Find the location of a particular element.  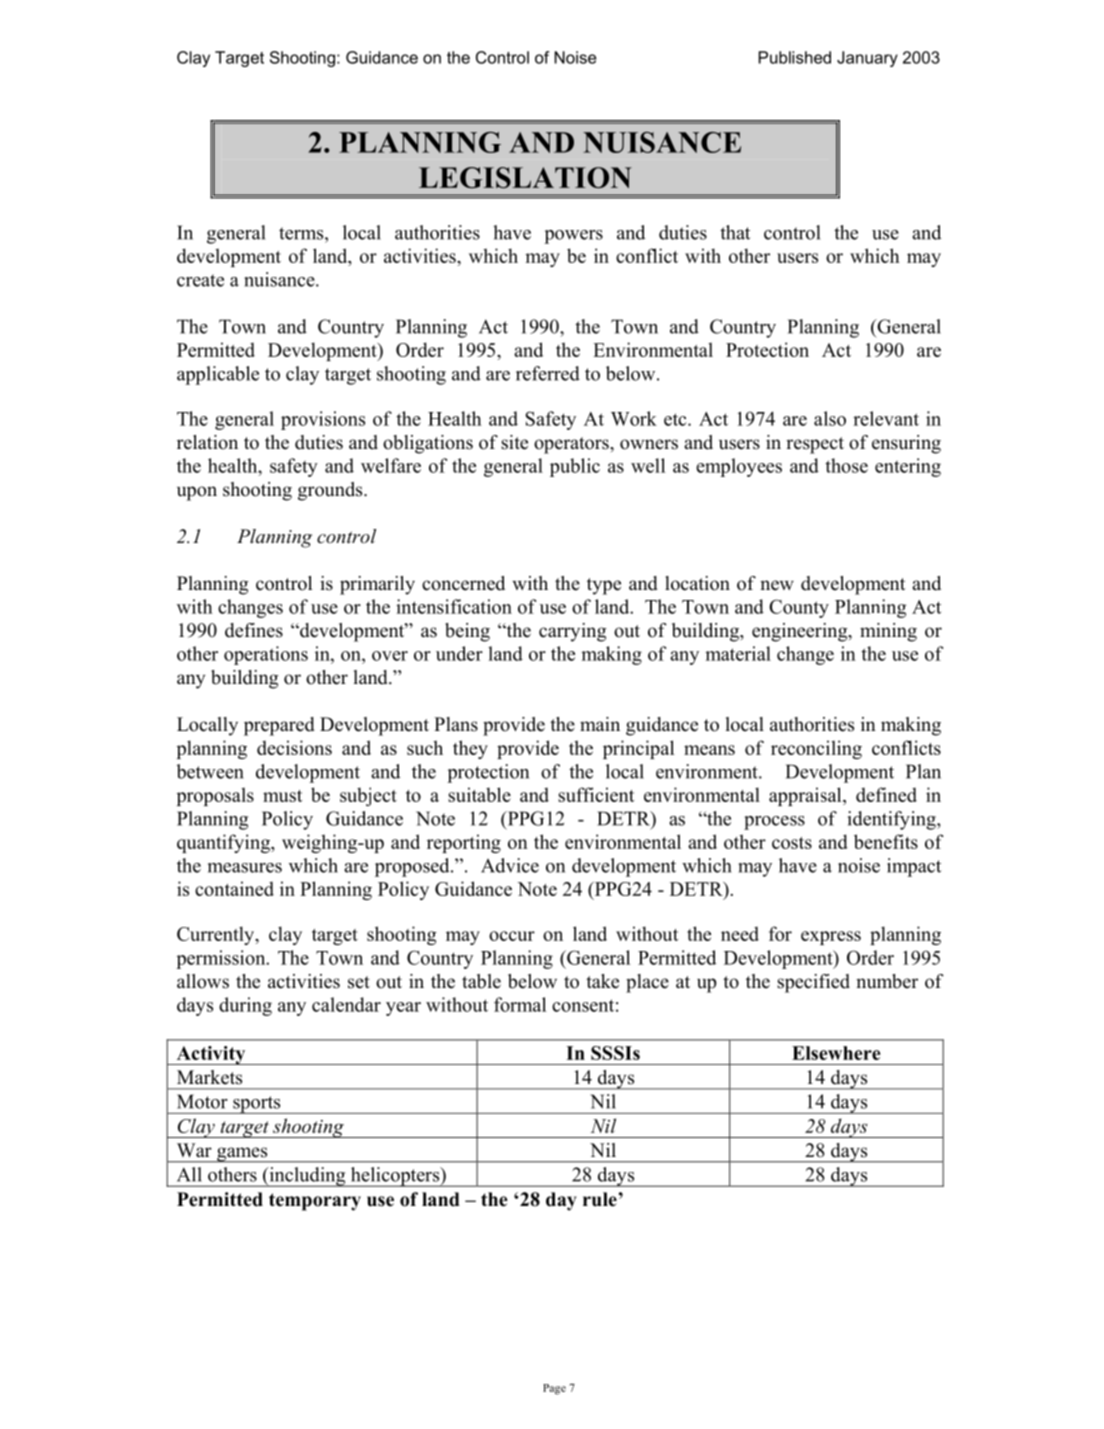

public is located at coordinates (575, 467).
